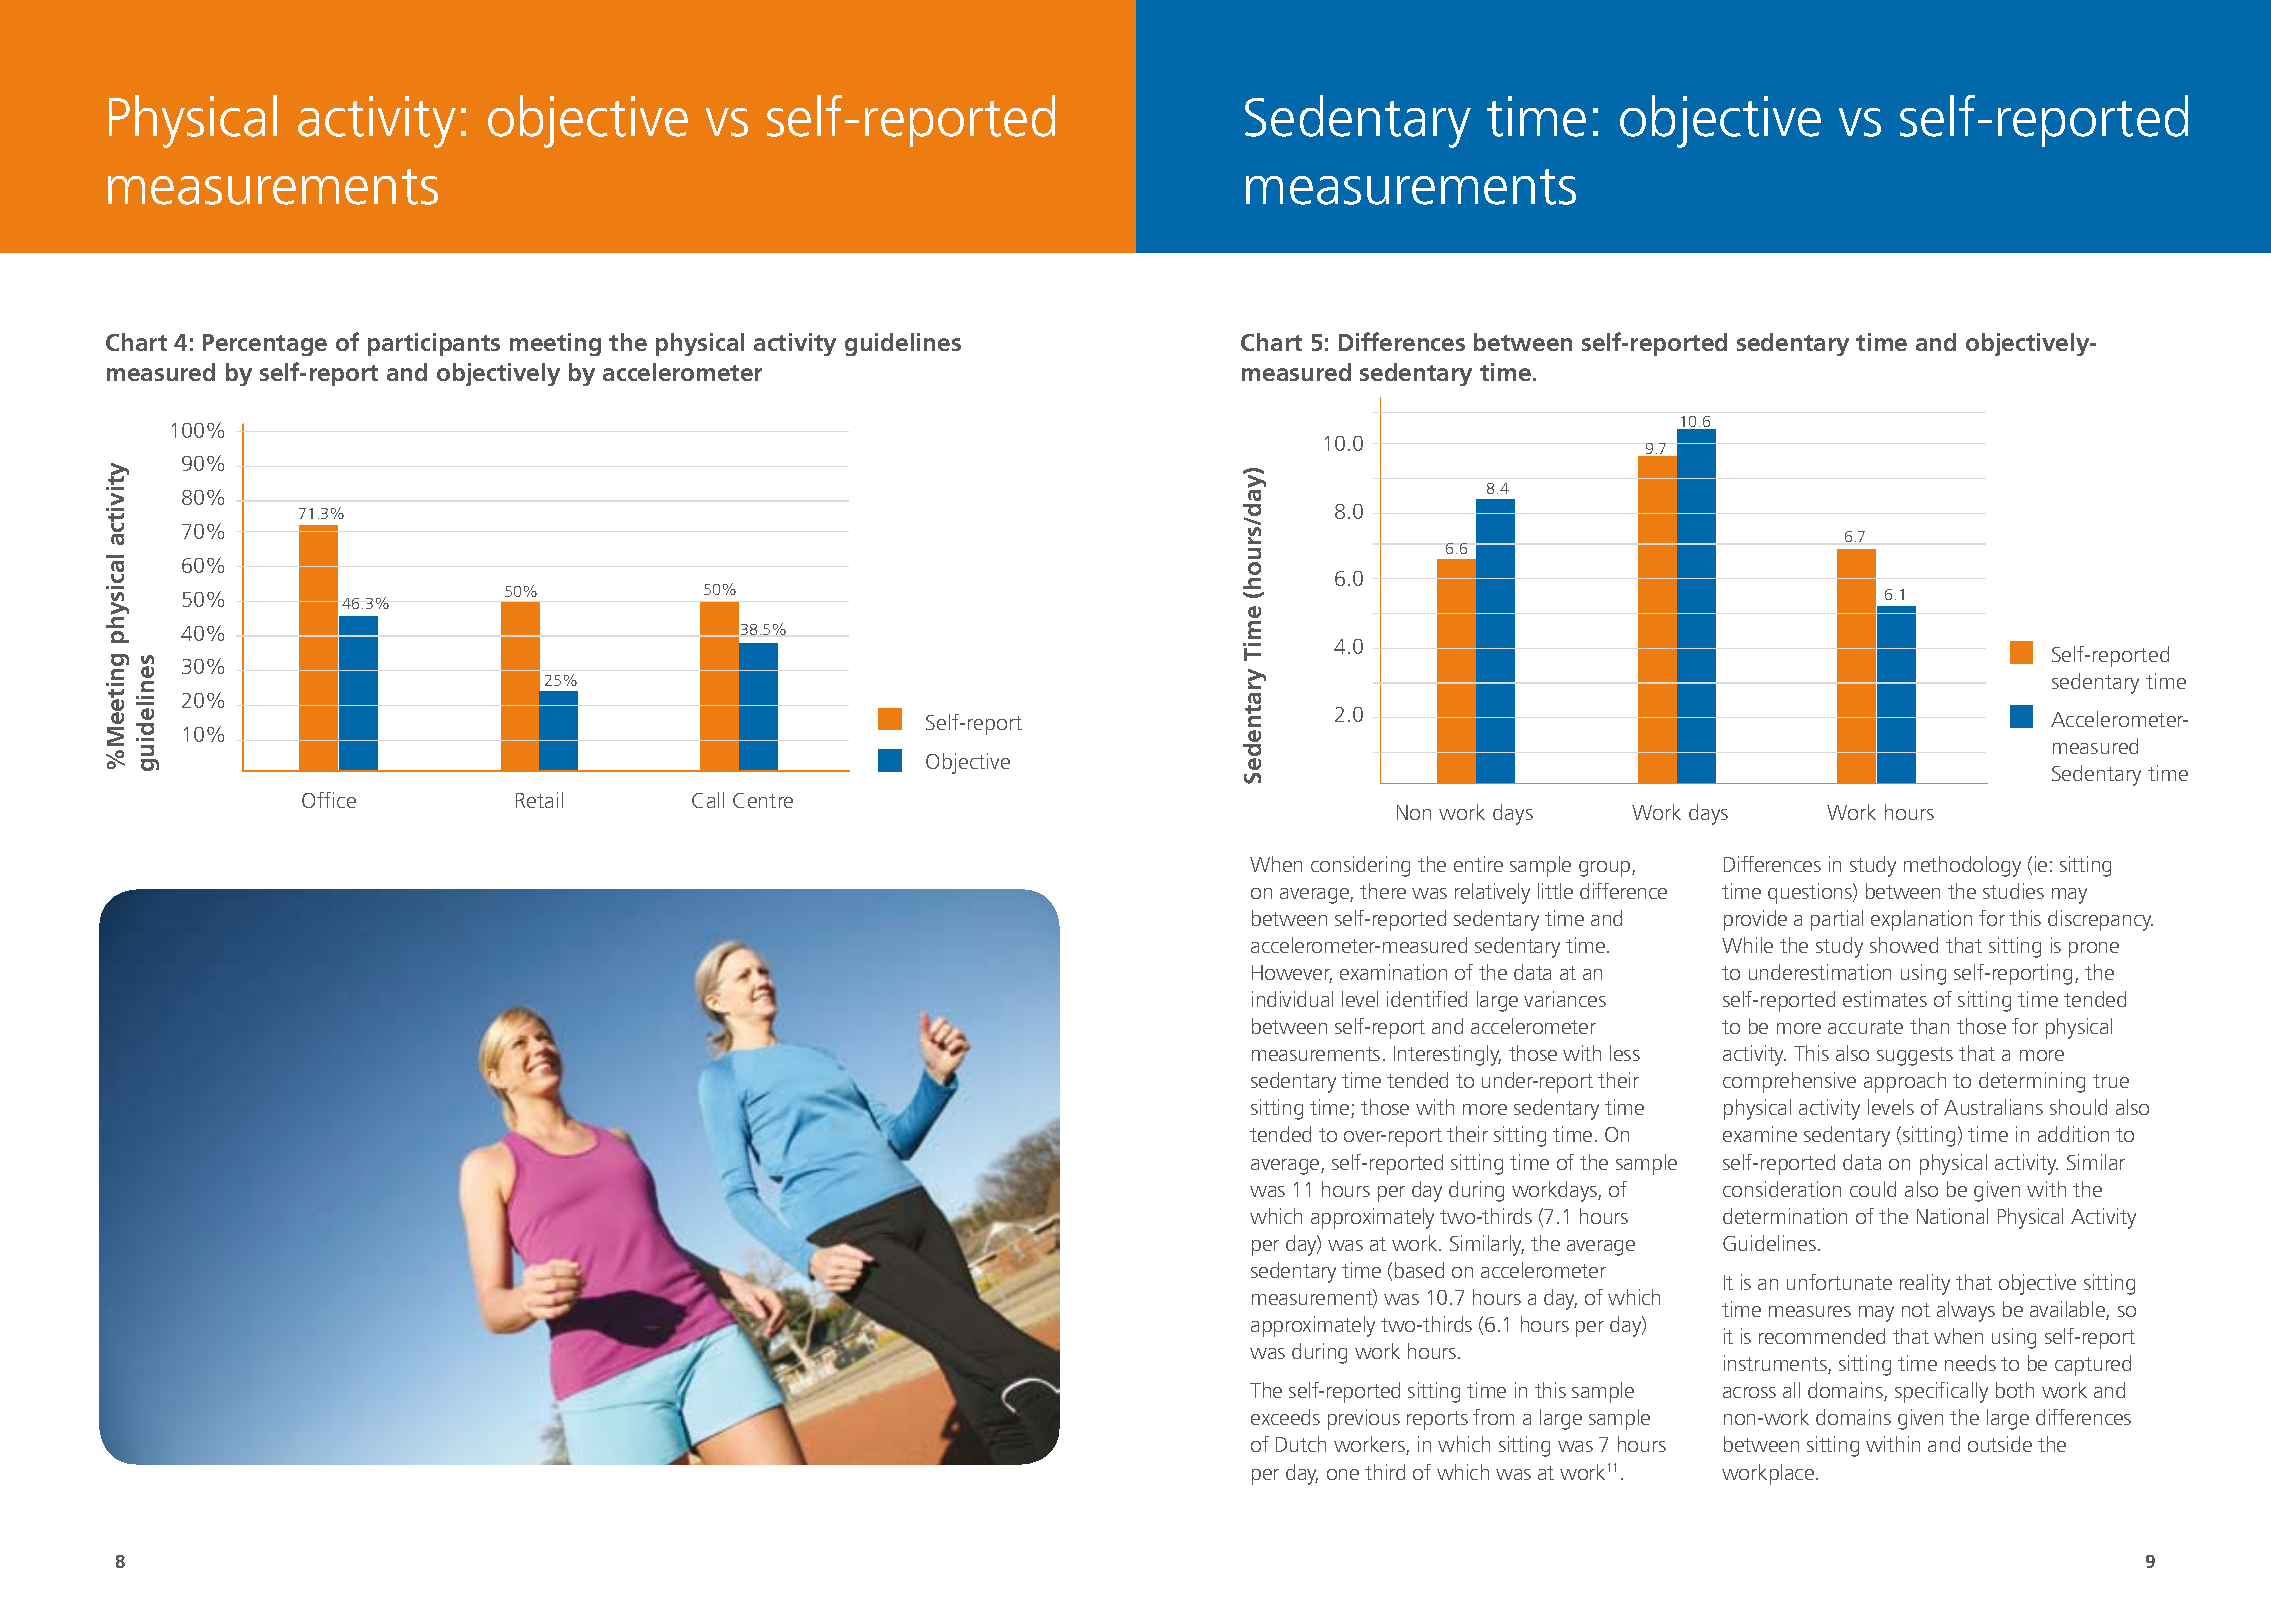 The width and height of the screenshot is (2271, 1611). Describe the element at coordinates (1962, 866) in the screenshot. I see `methodology` at that location.
